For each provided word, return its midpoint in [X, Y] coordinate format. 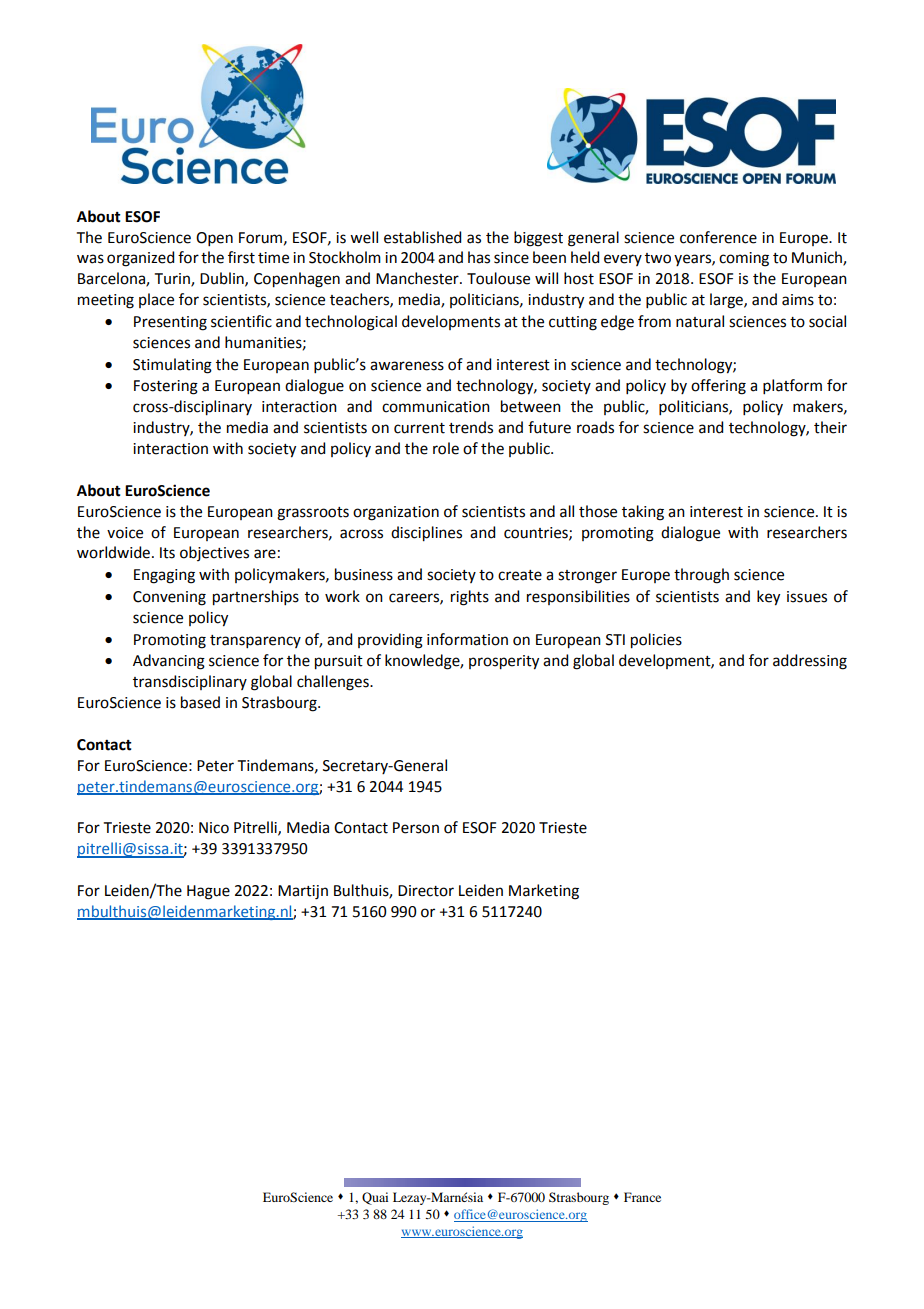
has [479, 257]
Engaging [164, 576]
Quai [375, 1198]
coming [744, 259]
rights [470, 598]
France [642, 1197]
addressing [810, 662]
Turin [173, 280]
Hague [208, 892]
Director [426, 891]
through [701, 576]
